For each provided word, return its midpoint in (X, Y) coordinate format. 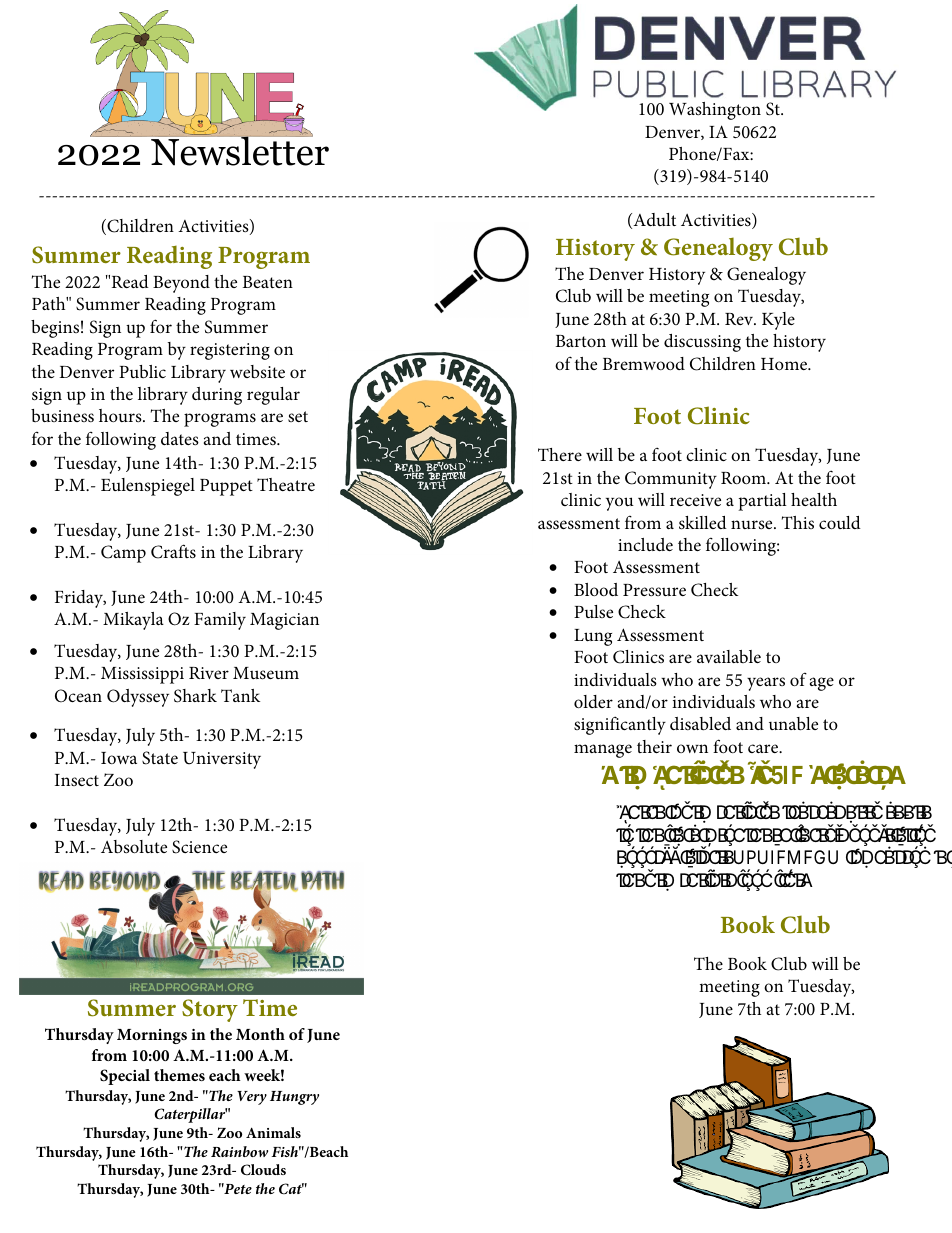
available (729, 656)
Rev (740, 319)
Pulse (593, 611)
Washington (715, 111)
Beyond (181, 284)
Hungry (294, 1098)
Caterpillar (190, 1115)
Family (220, 621)
